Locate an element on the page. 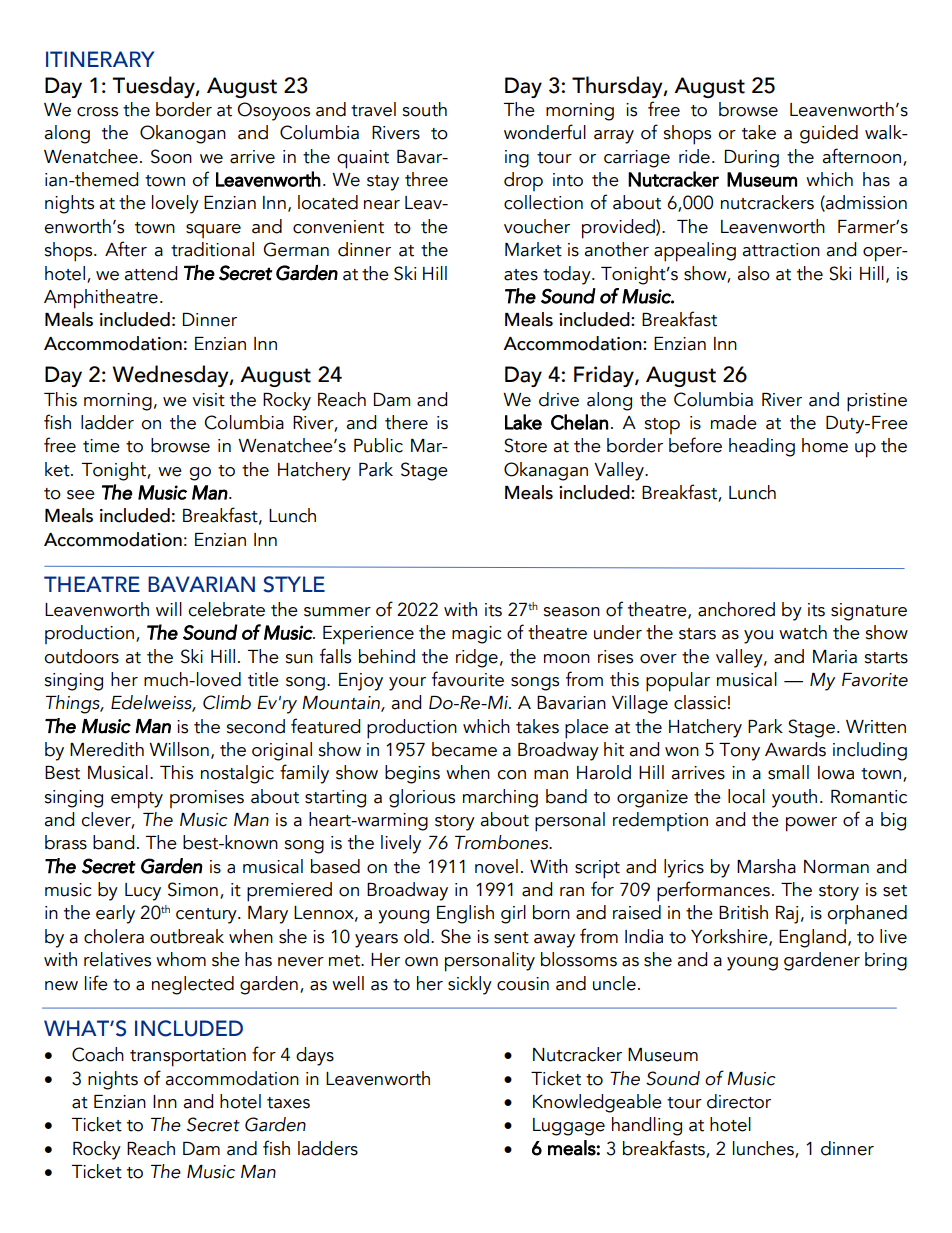 This page has height=1233, width=952. south is located at coordinates (424, 109).
